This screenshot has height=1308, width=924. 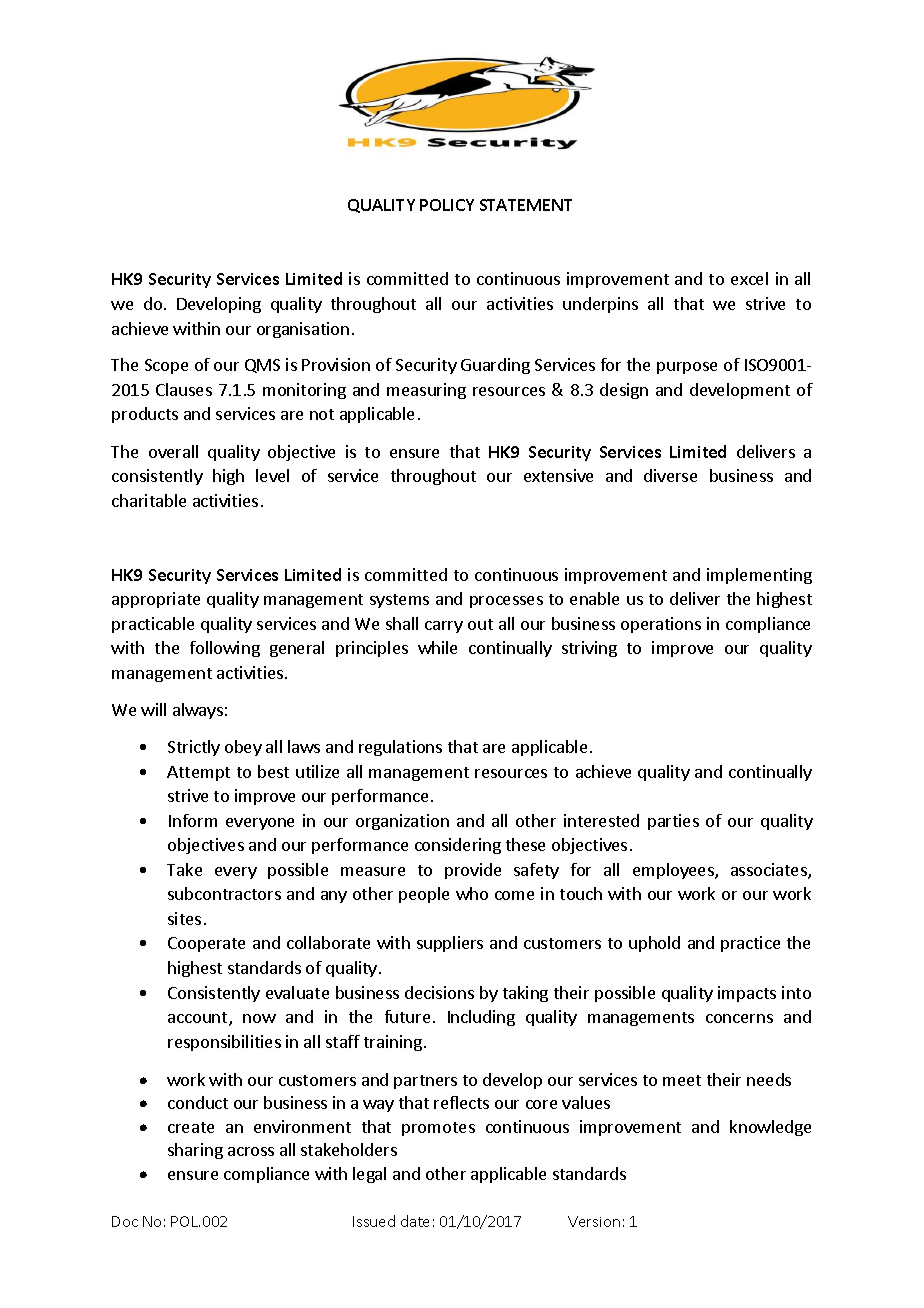 What do you see at coordinates (415, 1221) in the screenshot?
I see `date` at bounding box center [415, 1221].
